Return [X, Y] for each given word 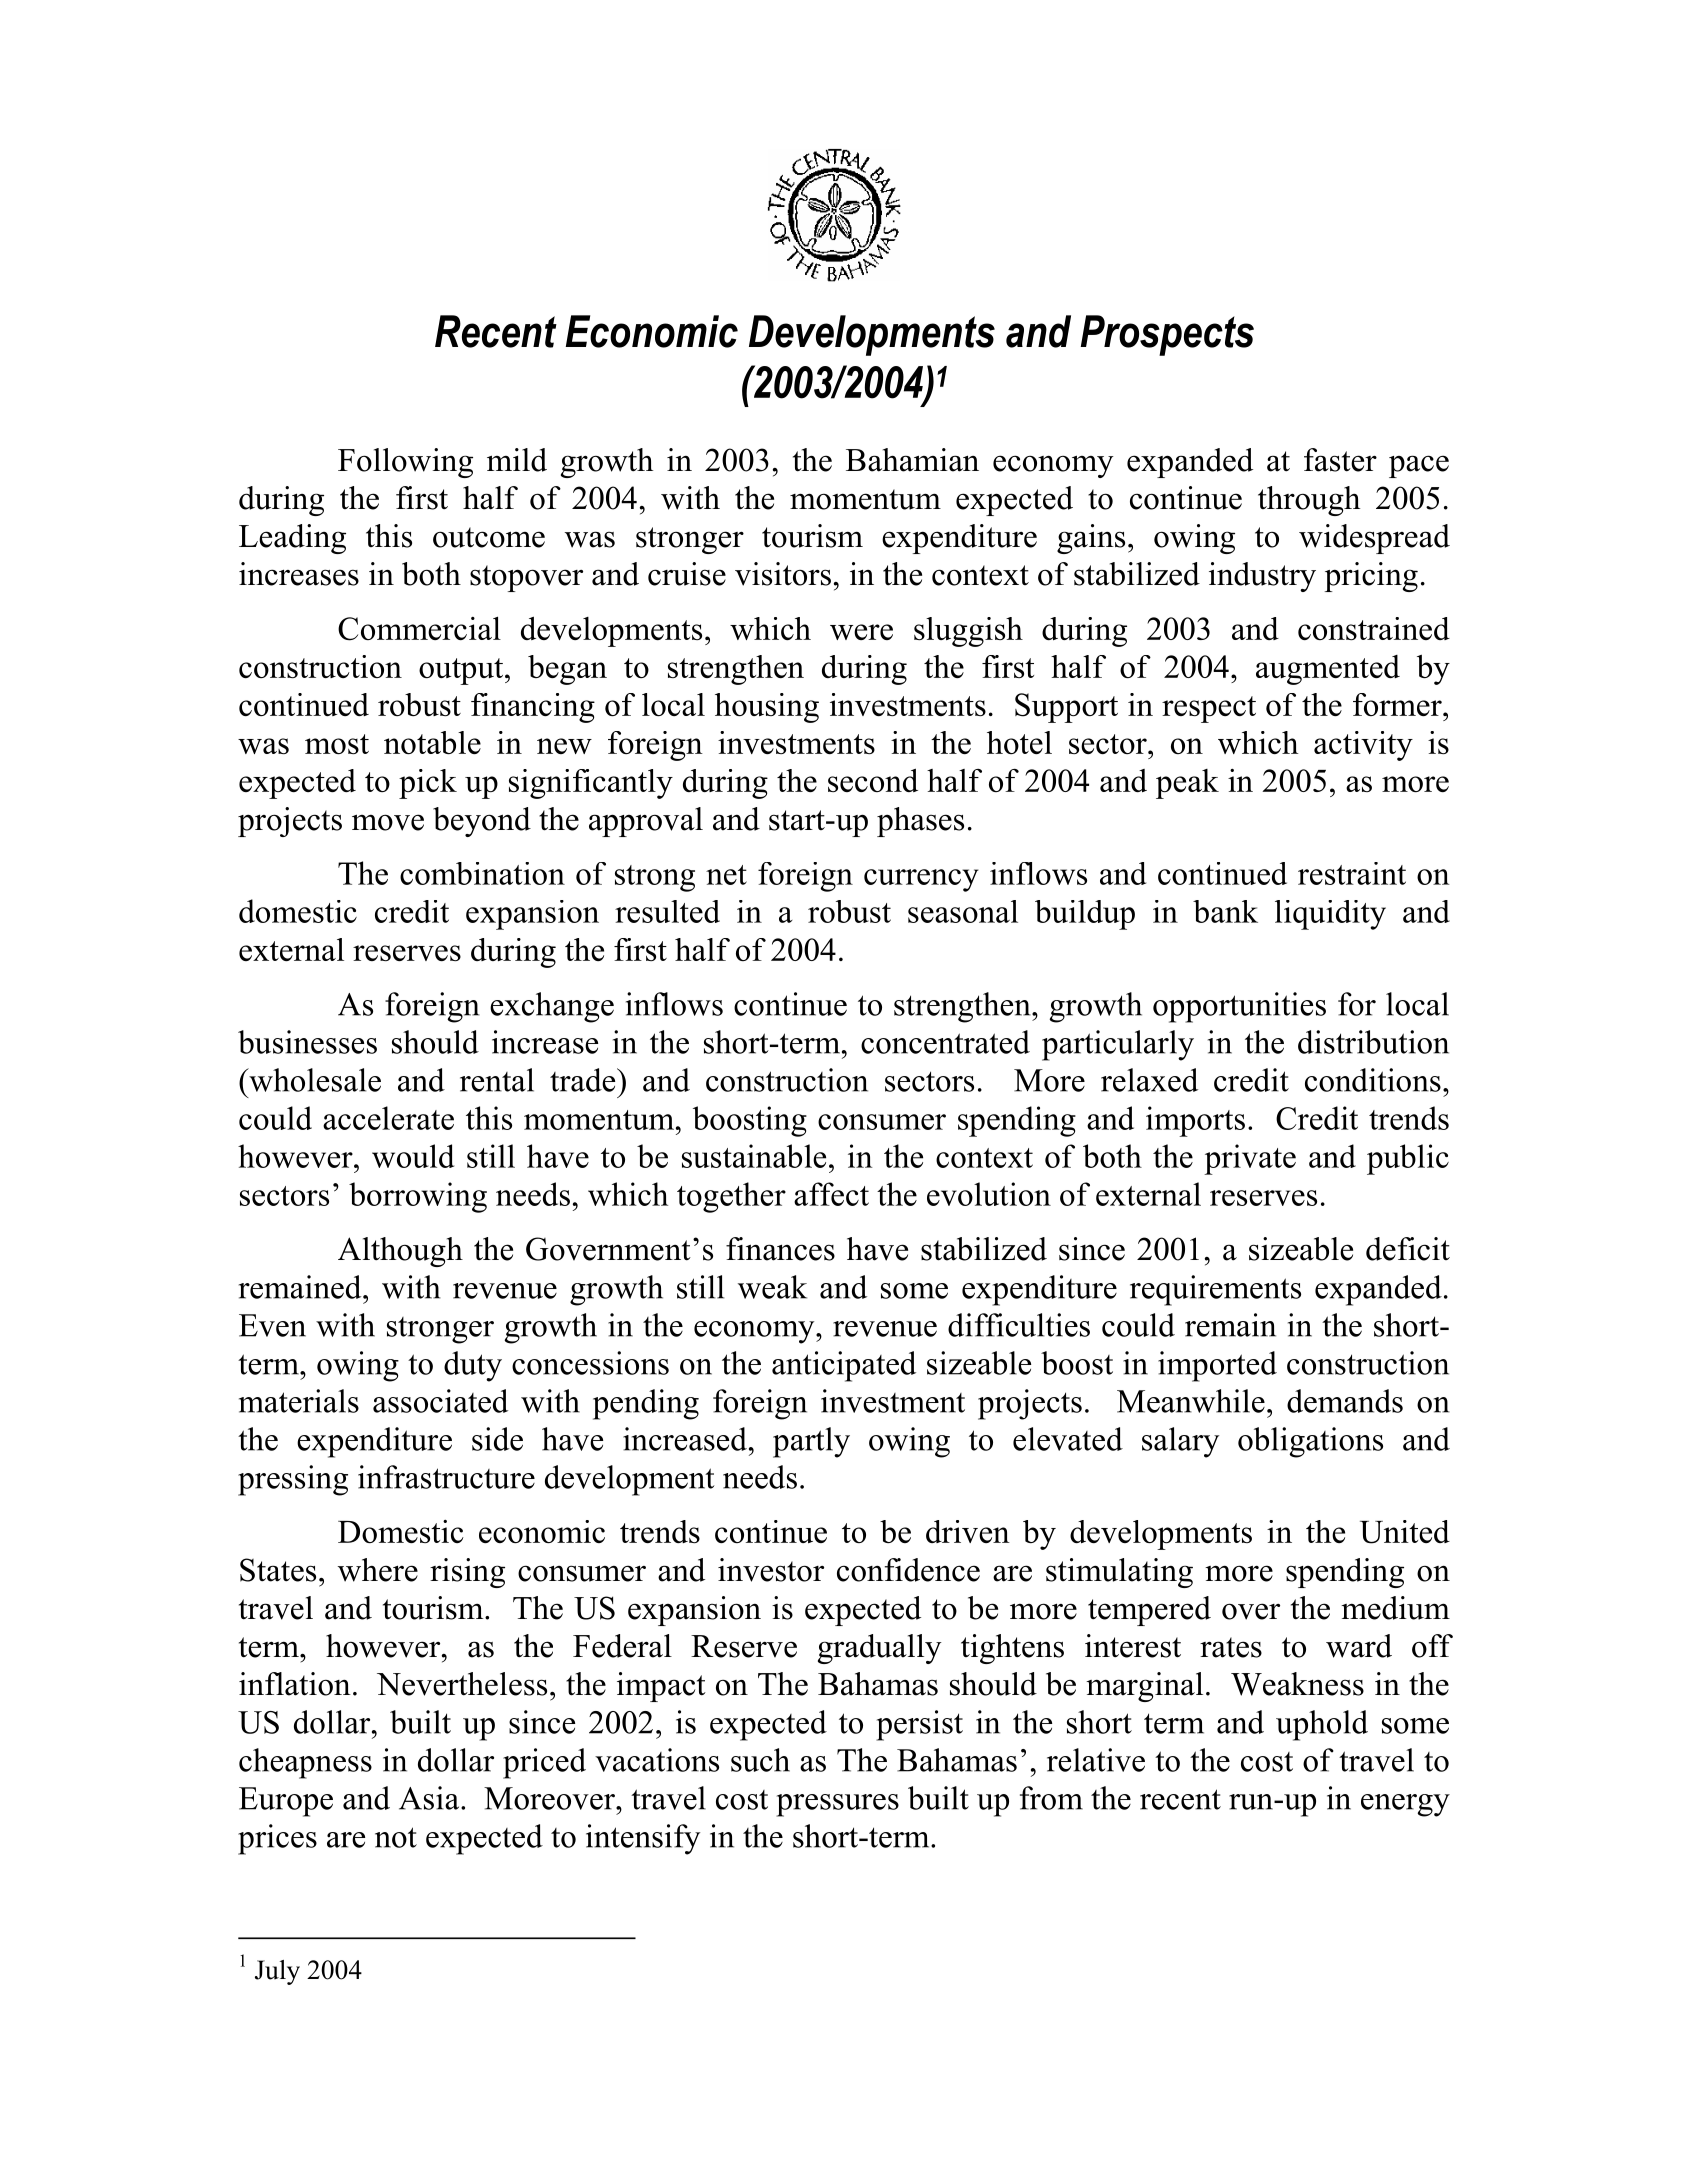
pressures [837, 1805]
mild [517, 460]
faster [1340, 460]
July [277, 1972]
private [1250, 1159]
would [413, 1156]
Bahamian [912, 460]
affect [831, 1194]
